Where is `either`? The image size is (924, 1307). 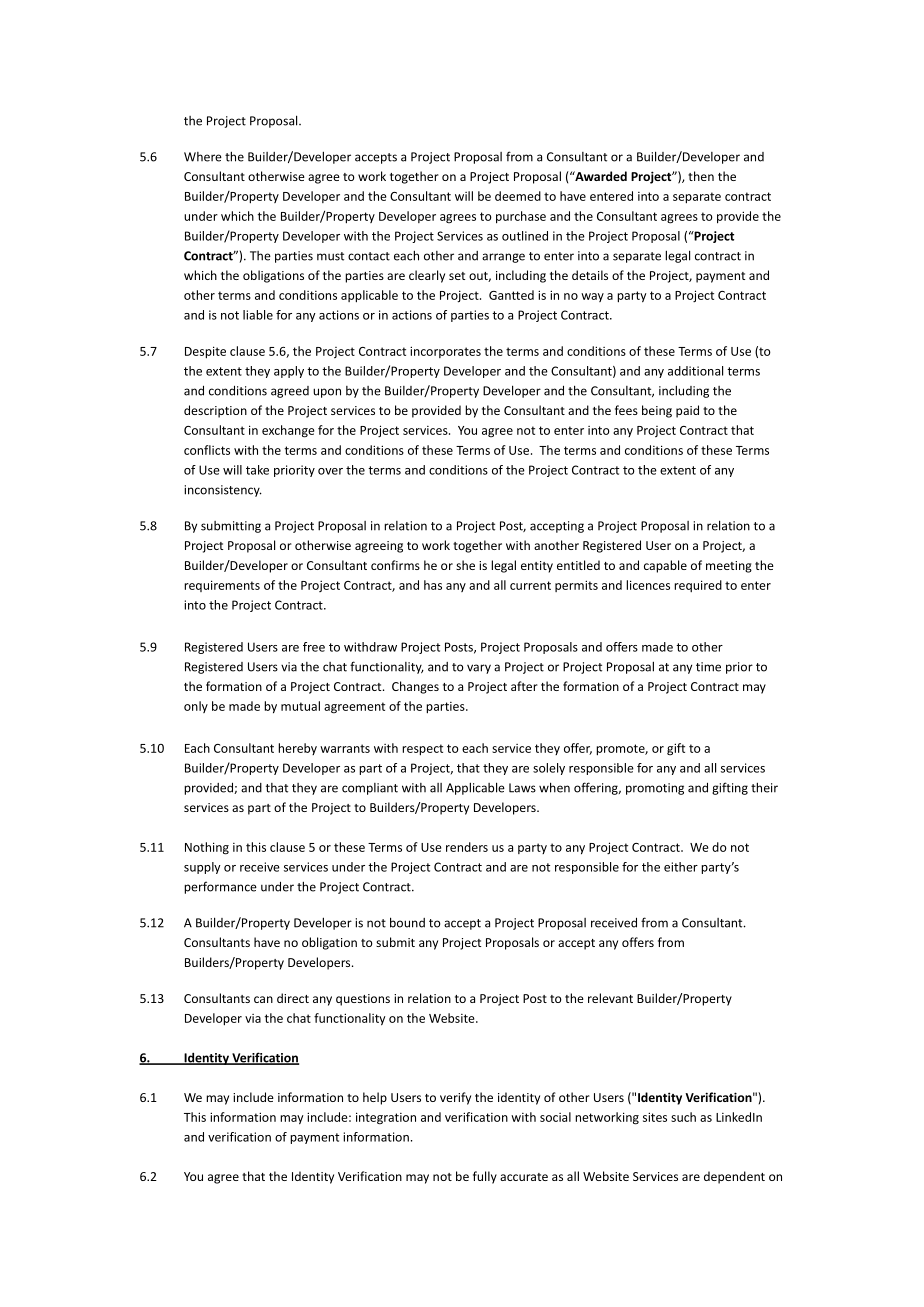
either is located at coordinates (681, 867).
